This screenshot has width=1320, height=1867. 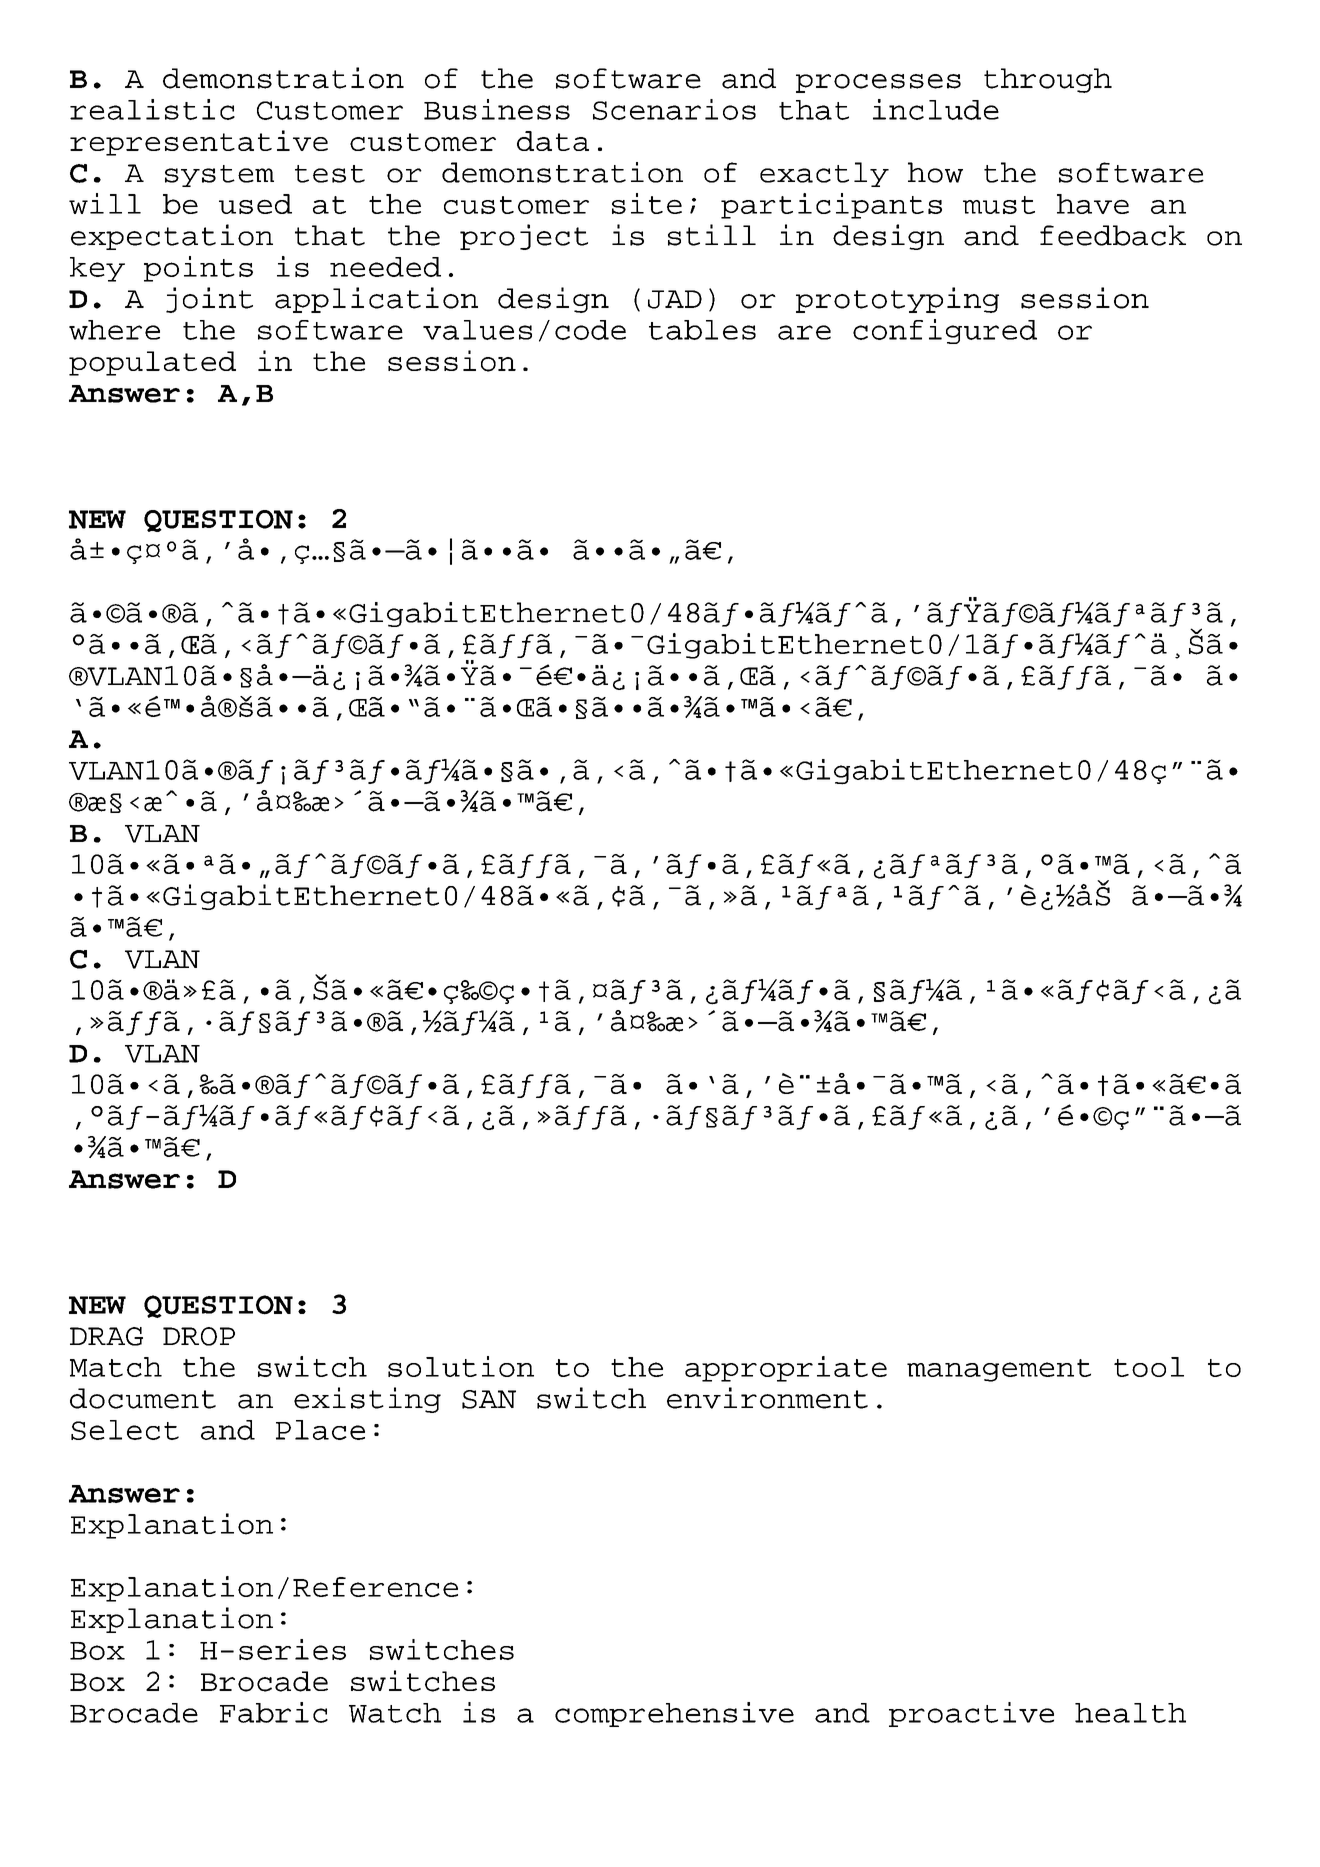 I want to click on through, so click(x=1048, y=80).
